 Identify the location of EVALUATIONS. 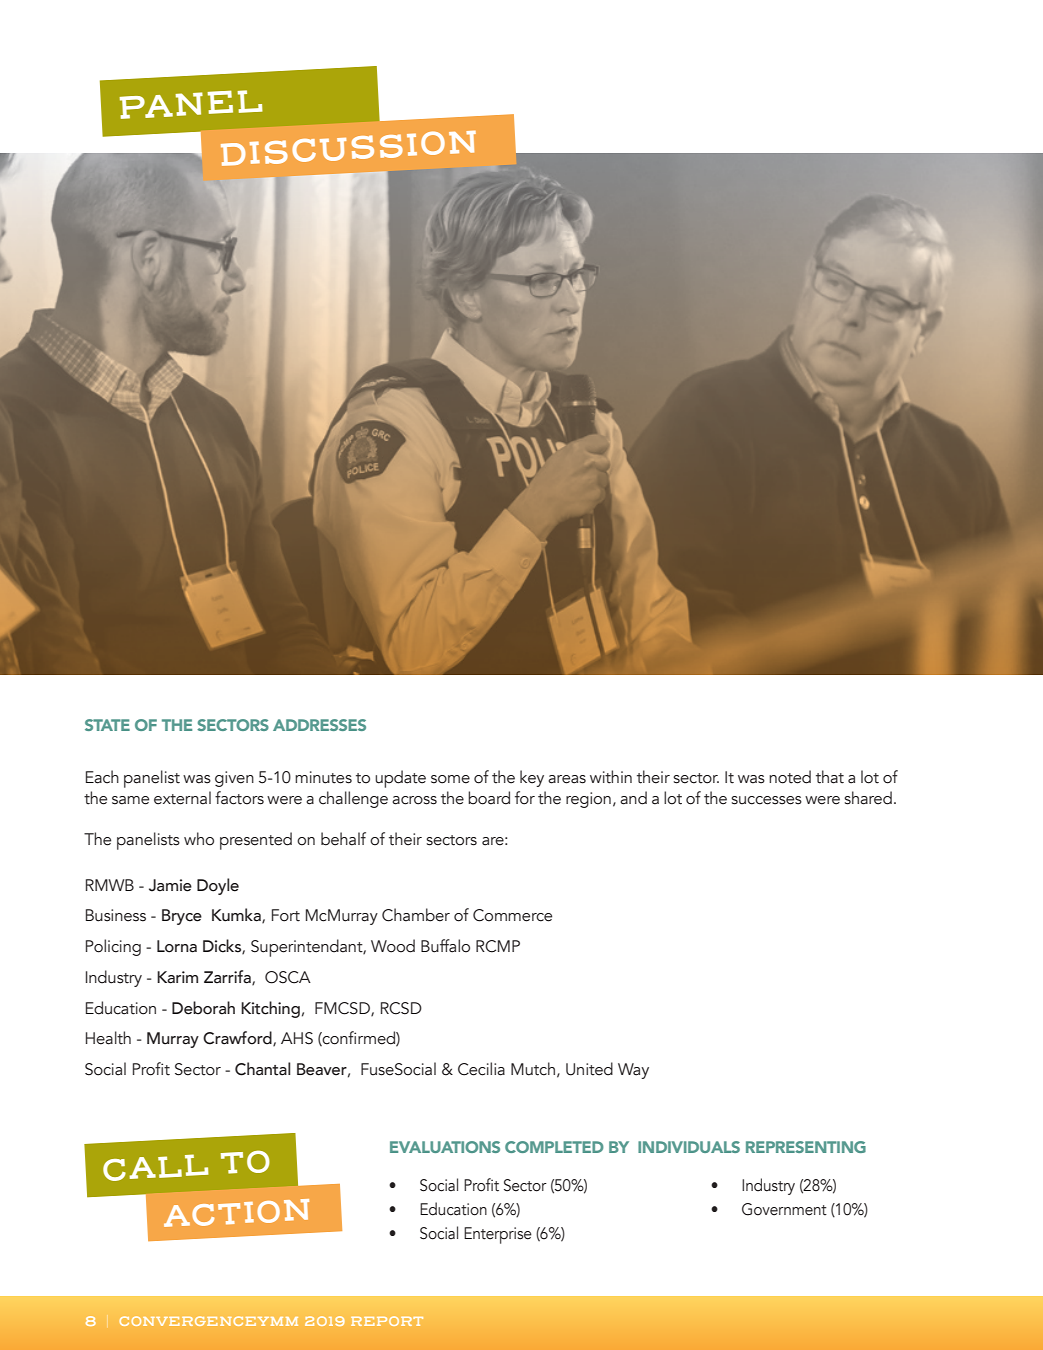
(445, 1147).
